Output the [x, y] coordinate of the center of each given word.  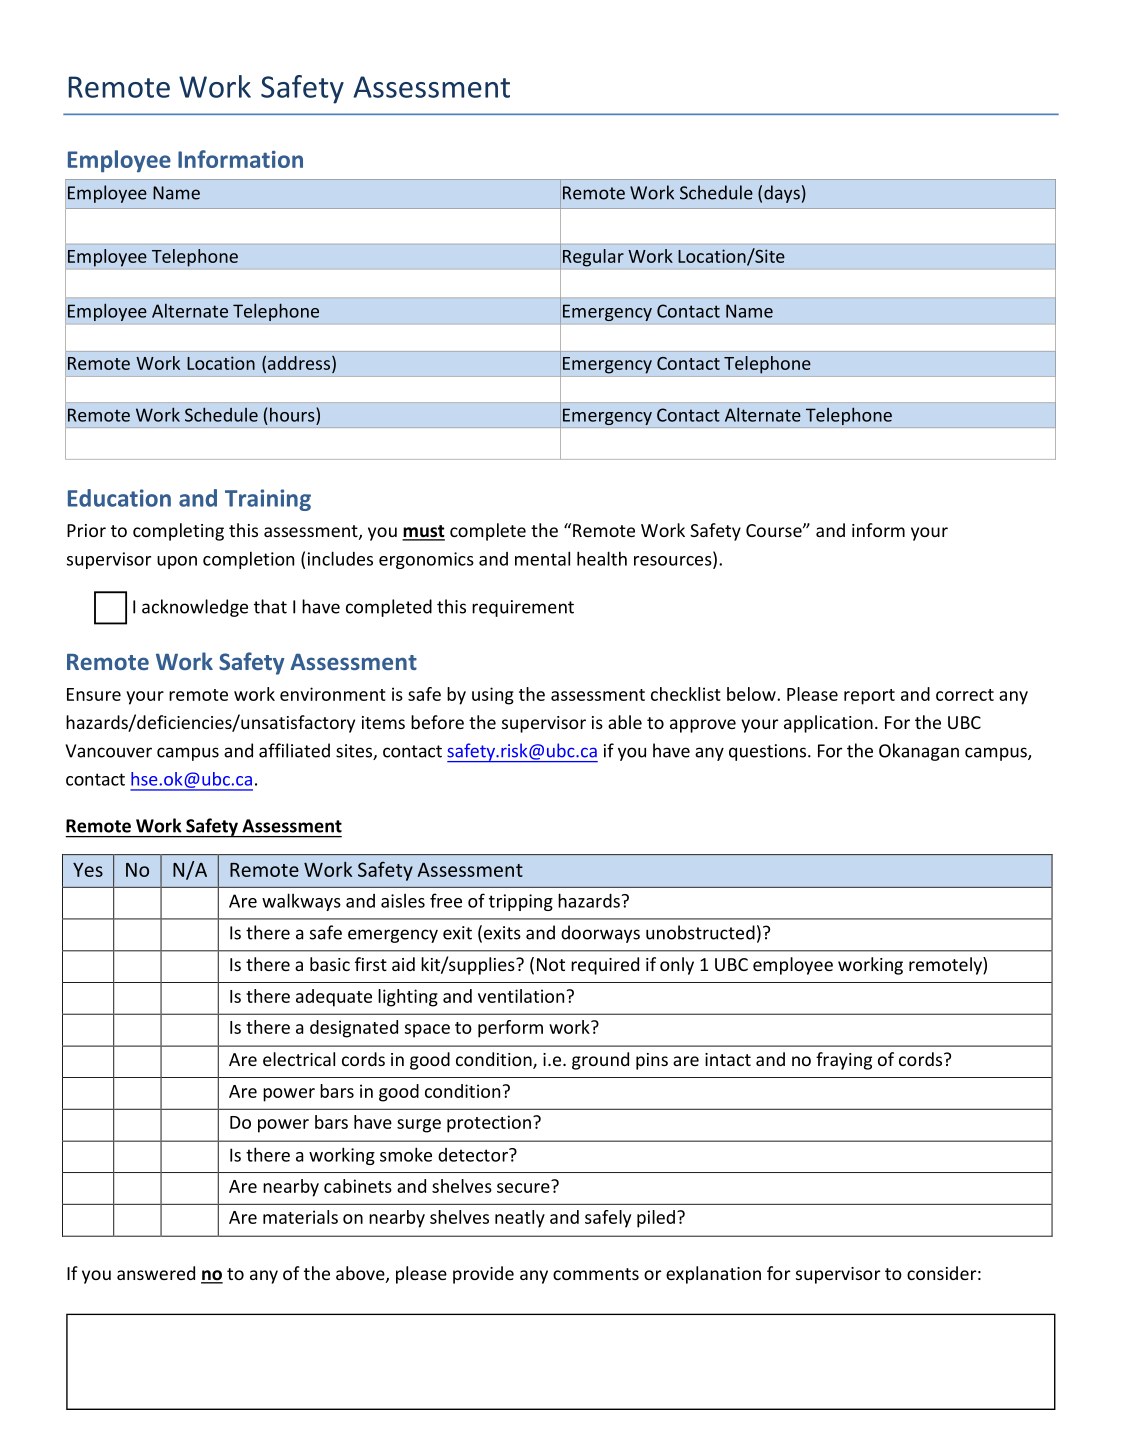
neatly [520, 1219]
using [493, 696]
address [300, 364]
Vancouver [109, 751]
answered [156, 1273]
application [828, 724]
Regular [593, 258]
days [782, 194]
